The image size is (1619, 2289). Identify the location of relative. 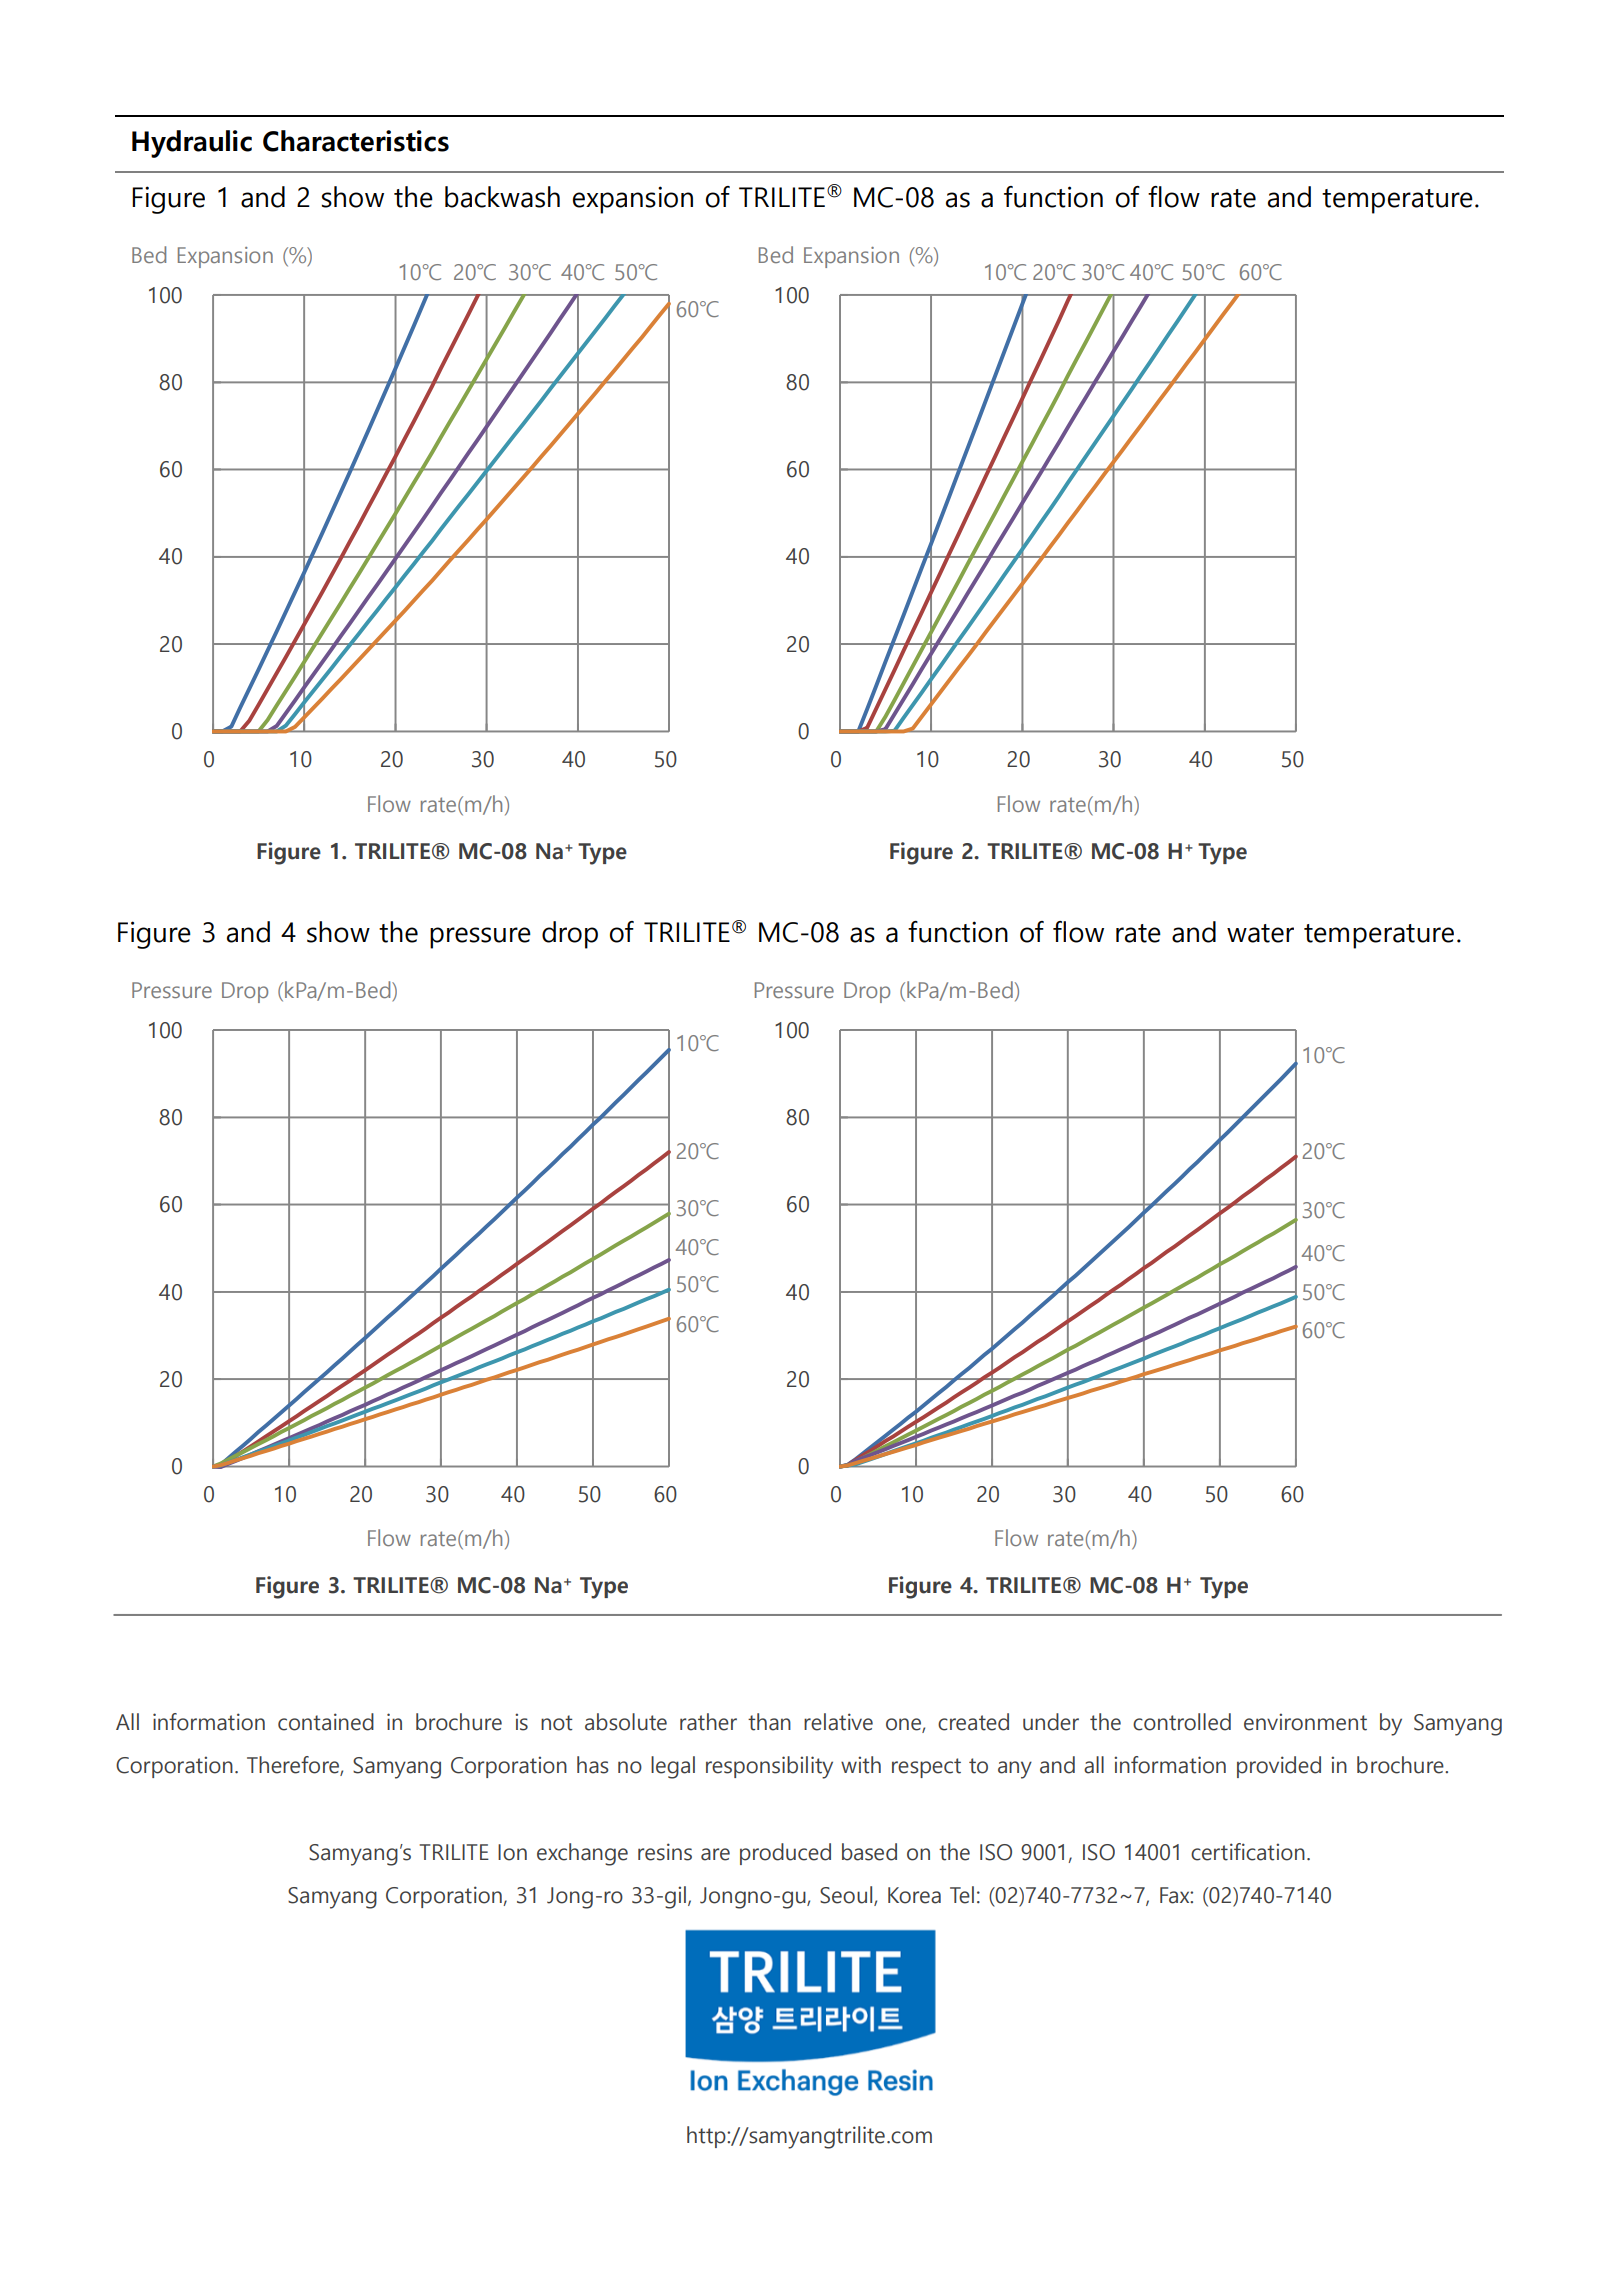
(838, 1722).
